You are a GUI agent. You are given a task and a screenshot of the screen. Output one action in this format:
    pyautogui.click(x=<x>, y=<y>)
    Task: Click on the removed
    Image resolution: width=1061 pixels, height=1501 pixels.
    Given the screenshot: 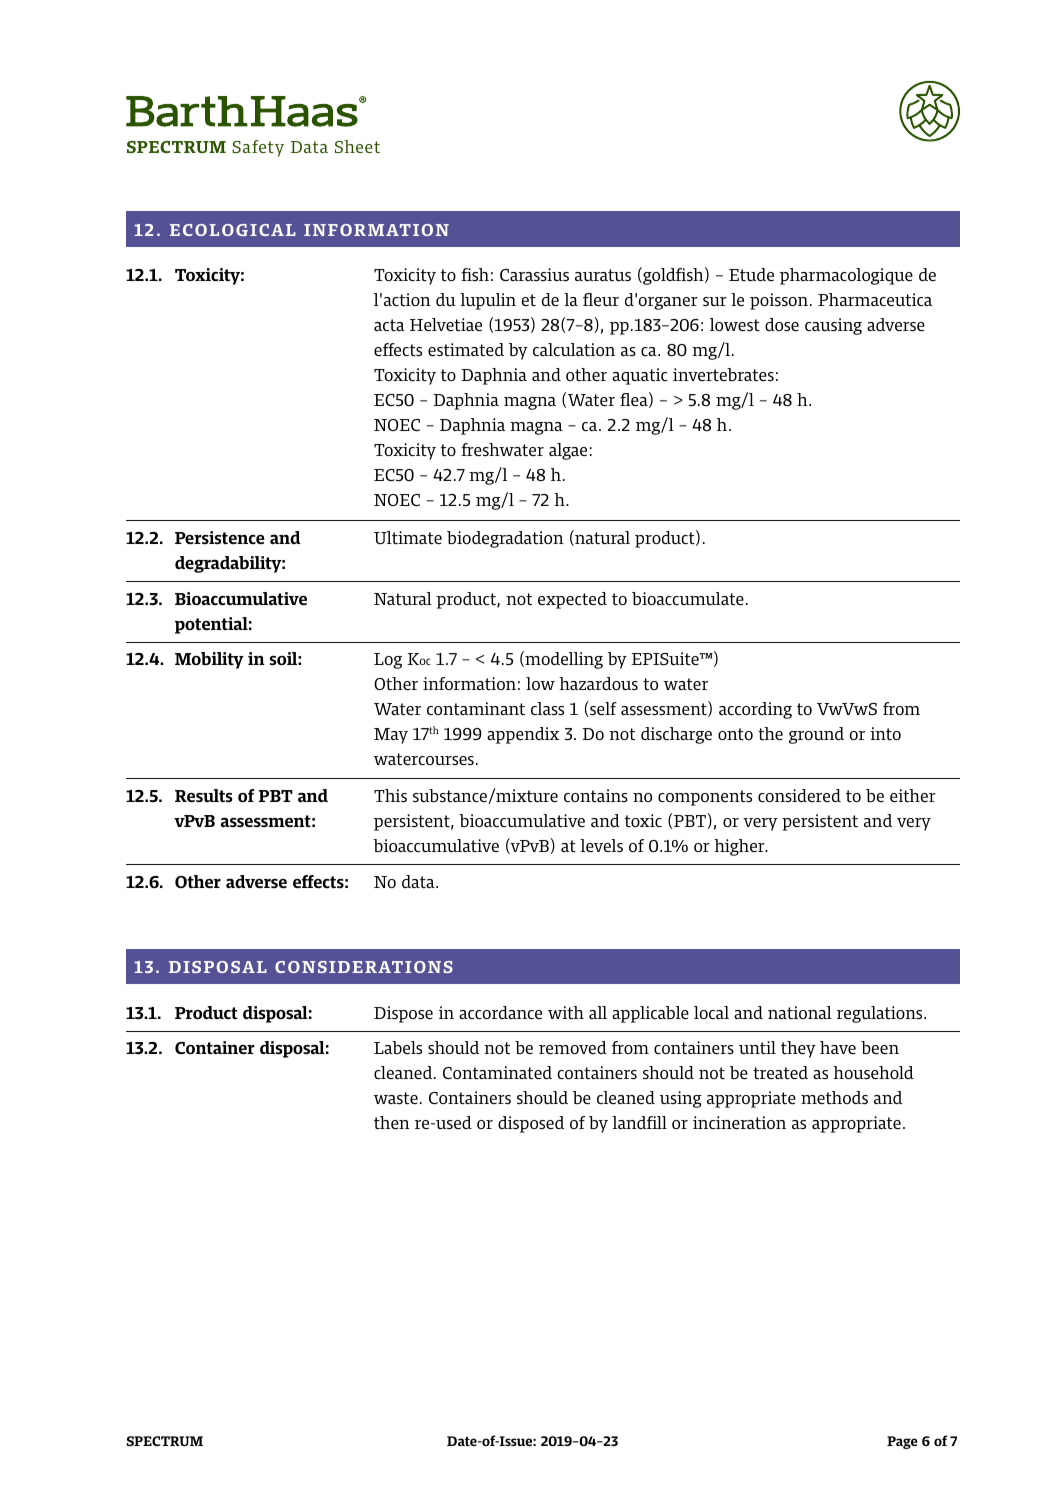 What is the action you would take?
    pyautogui.click(x=573, y=1047)
